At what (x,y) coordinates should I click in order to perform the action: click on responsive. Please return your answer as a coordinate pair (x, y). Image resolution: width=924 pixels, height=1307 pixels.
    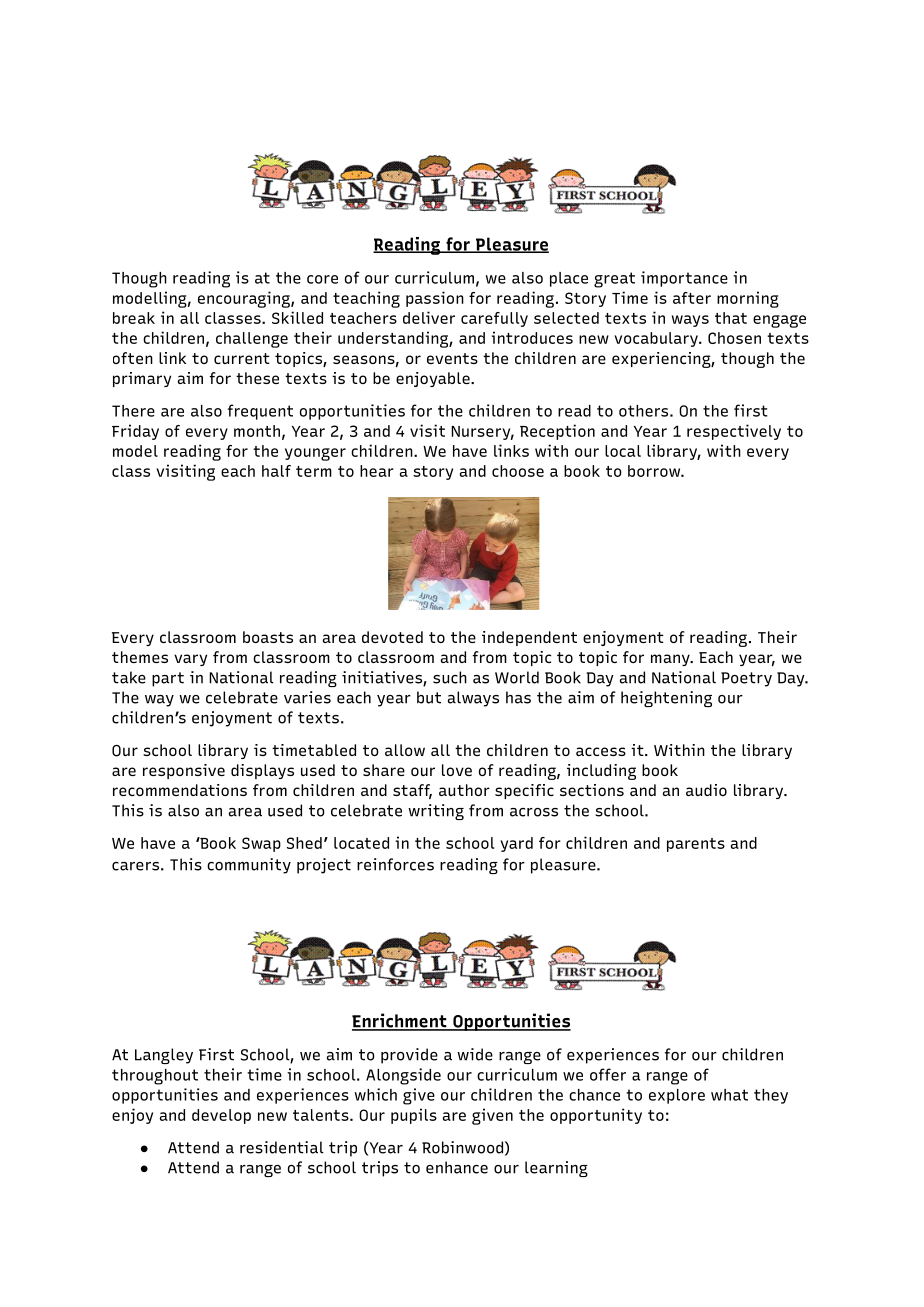
    Looking at the image, I should click on (184, 771).
